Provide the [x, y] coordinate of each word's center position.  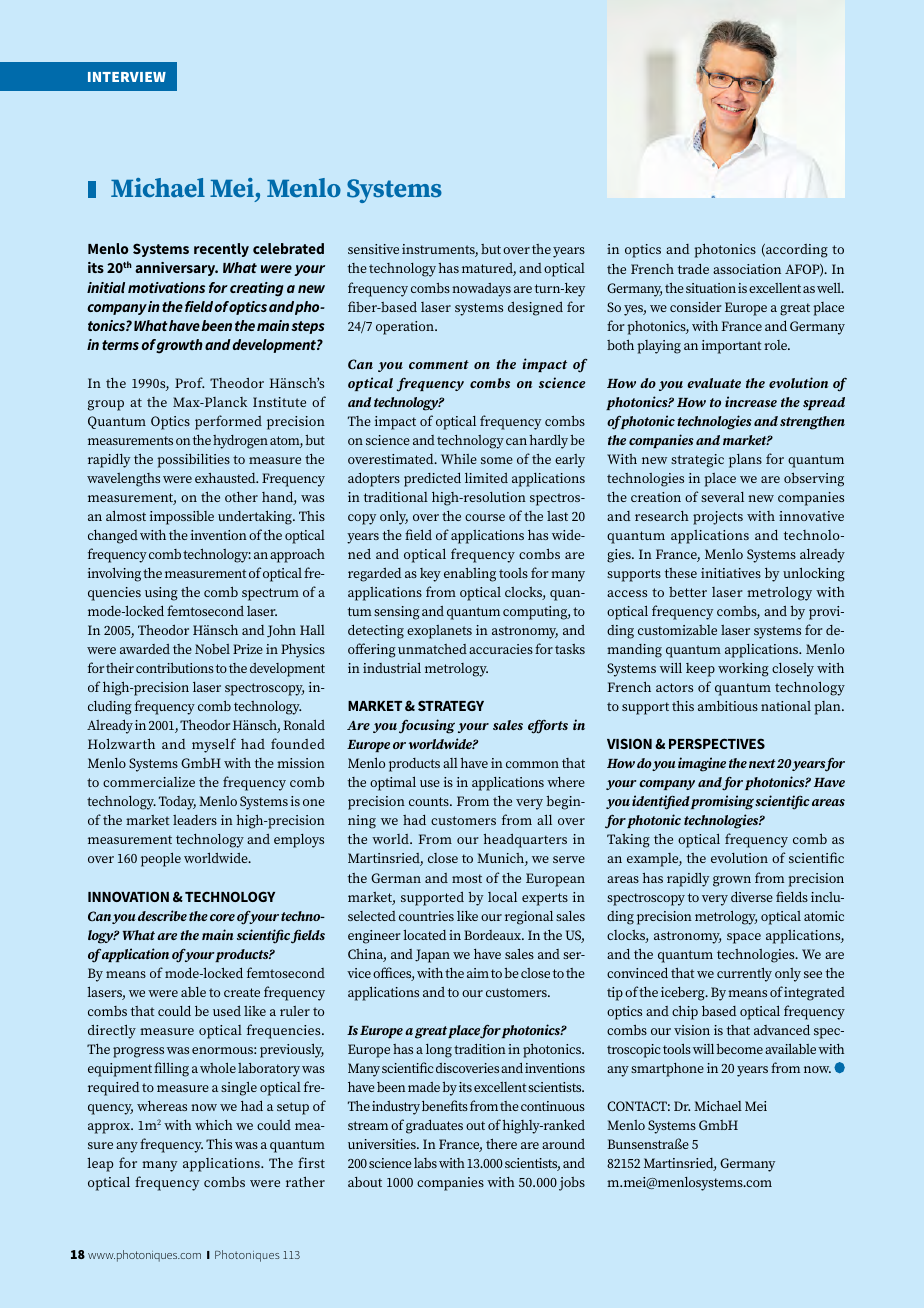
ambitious [728, 706]
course [485, 517]
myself [214, 745]
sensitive [373, 249]
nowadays [481, 290]
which [214, 1125]
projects [718, 518]
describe [162, 915]
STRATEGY [451, 705]
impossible [182, 518]
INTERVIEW [127, 77]
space [744, 938]
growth [179, 346]
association [747, 269]
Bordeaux [494, 935]
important [731, 347]
